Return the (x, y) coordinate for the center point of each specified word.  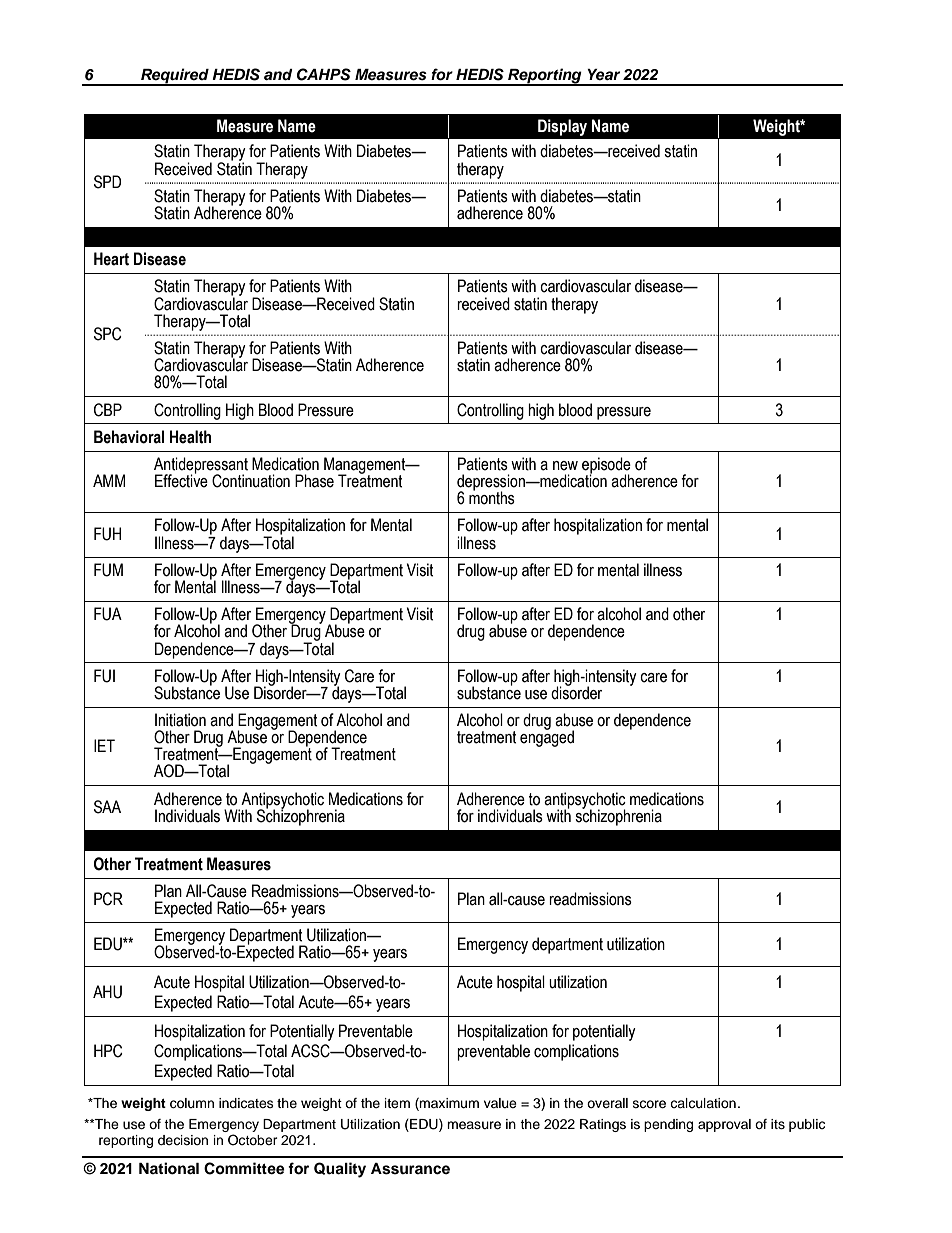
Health (190, 437)
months (492, 497)
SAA (107, 807)
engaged (547, 737)
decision (183, 1140)
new (565, 466)
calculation (703, 1103)
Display (562, 127)
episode (606, 466)
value (500, 1103)
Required (175, 77)
